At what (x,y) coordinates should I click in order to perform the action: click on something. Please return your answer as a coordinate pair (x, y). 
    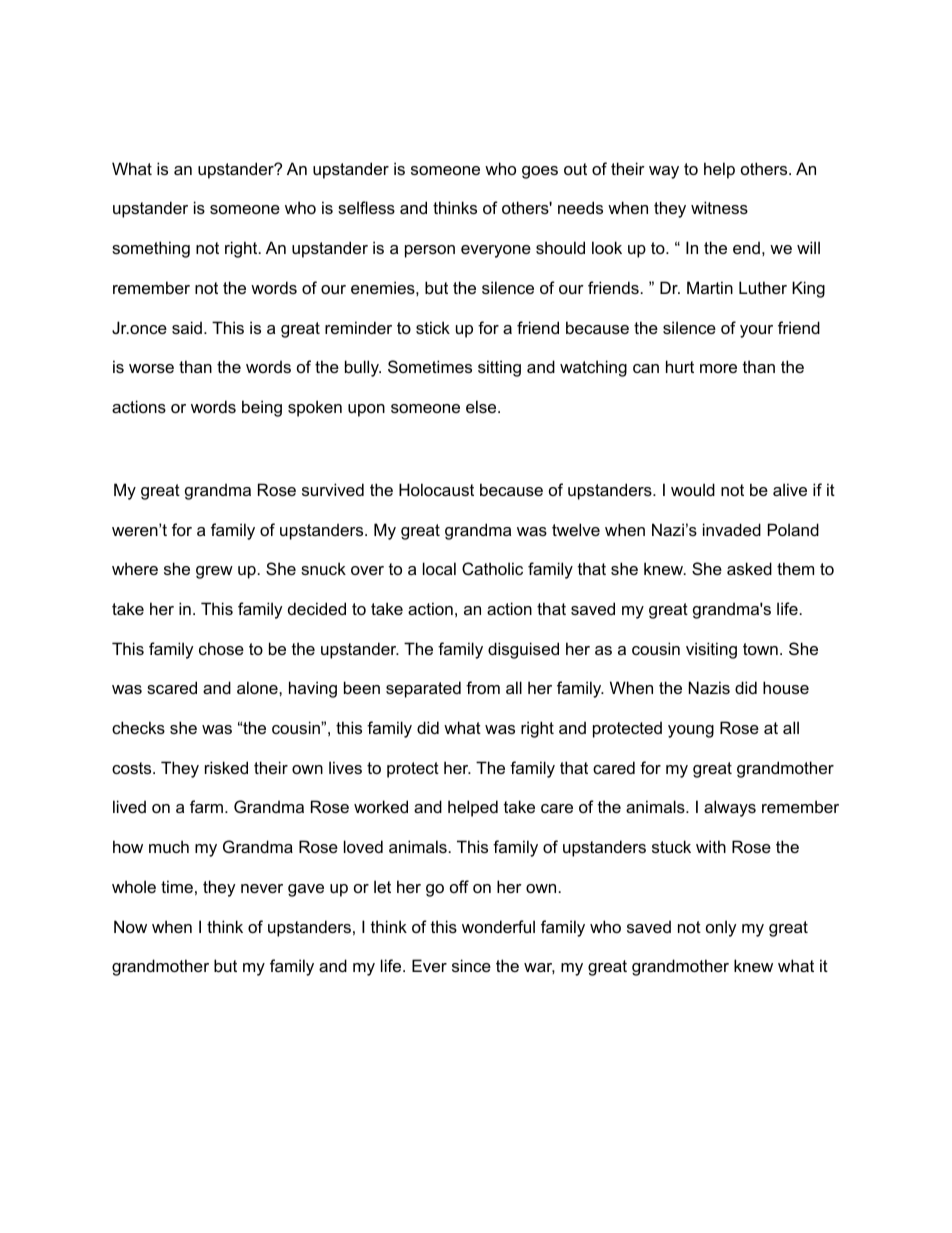
    Looking at the image, I should click on (151, 249).
